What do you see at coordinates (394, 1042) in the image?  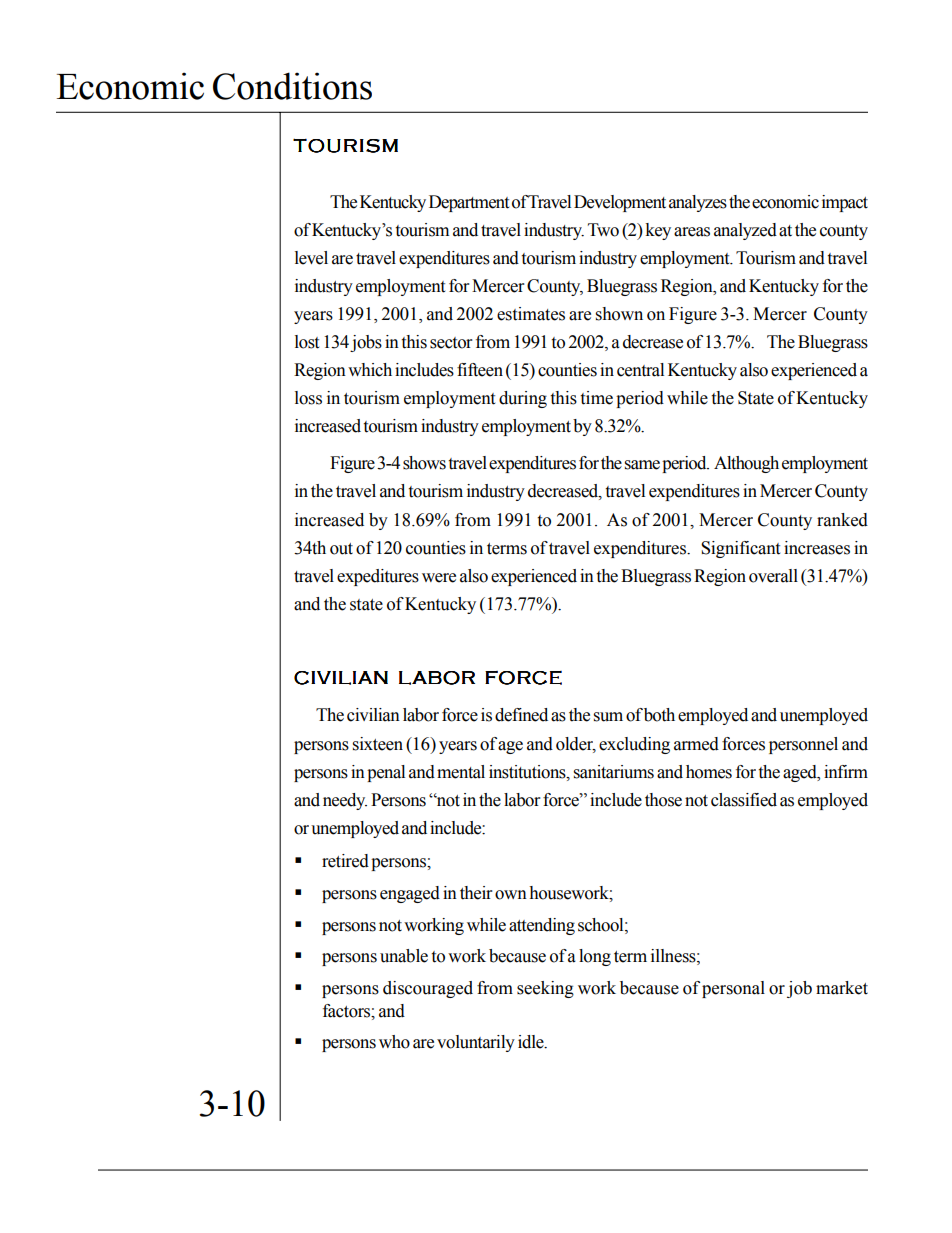 I see `who` at bounding box center [394, 1042].
